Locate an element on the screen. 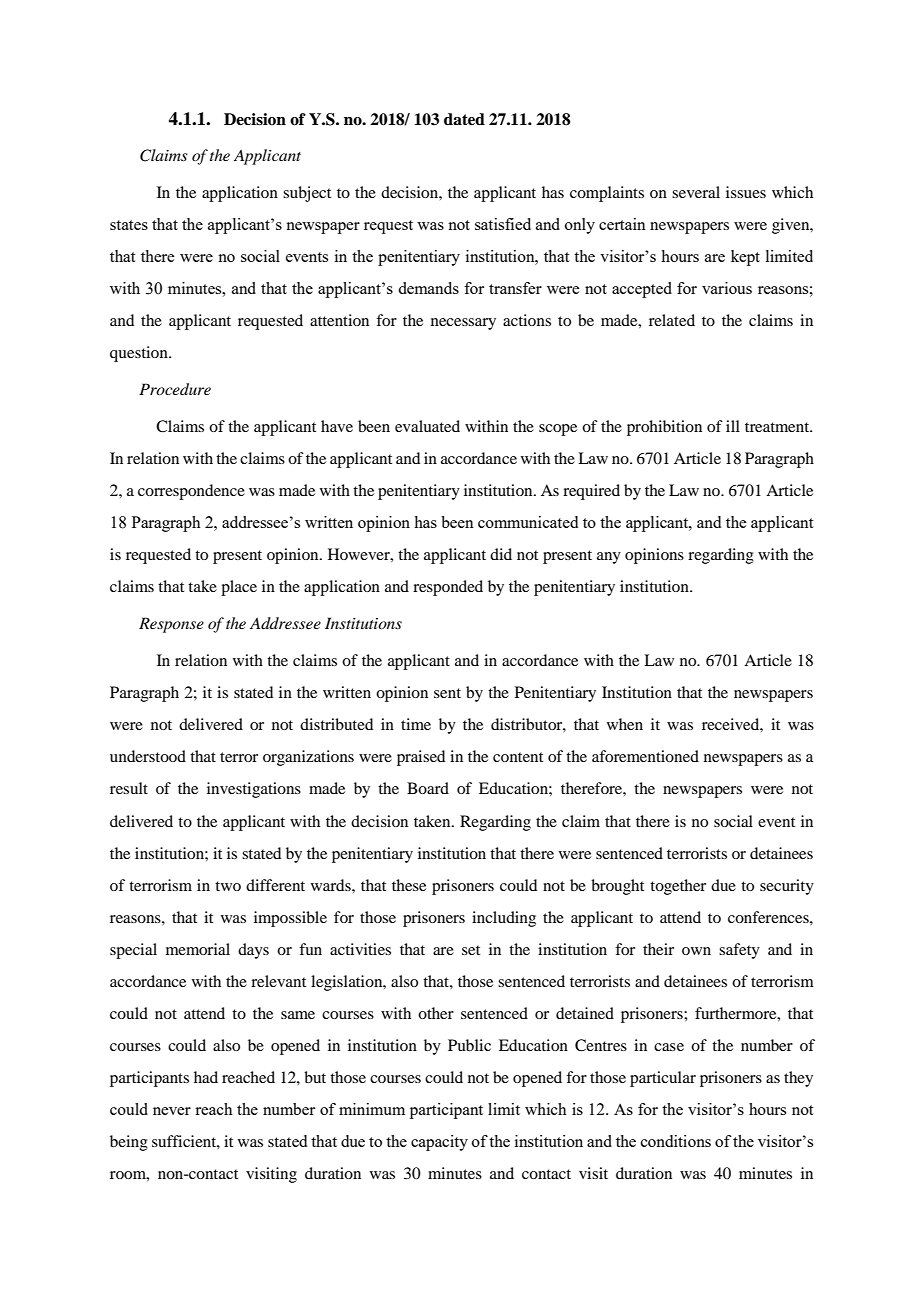 Image resolution: width=924 pixels, height=1308 pixels. several is located at coordinates (696, 192).
